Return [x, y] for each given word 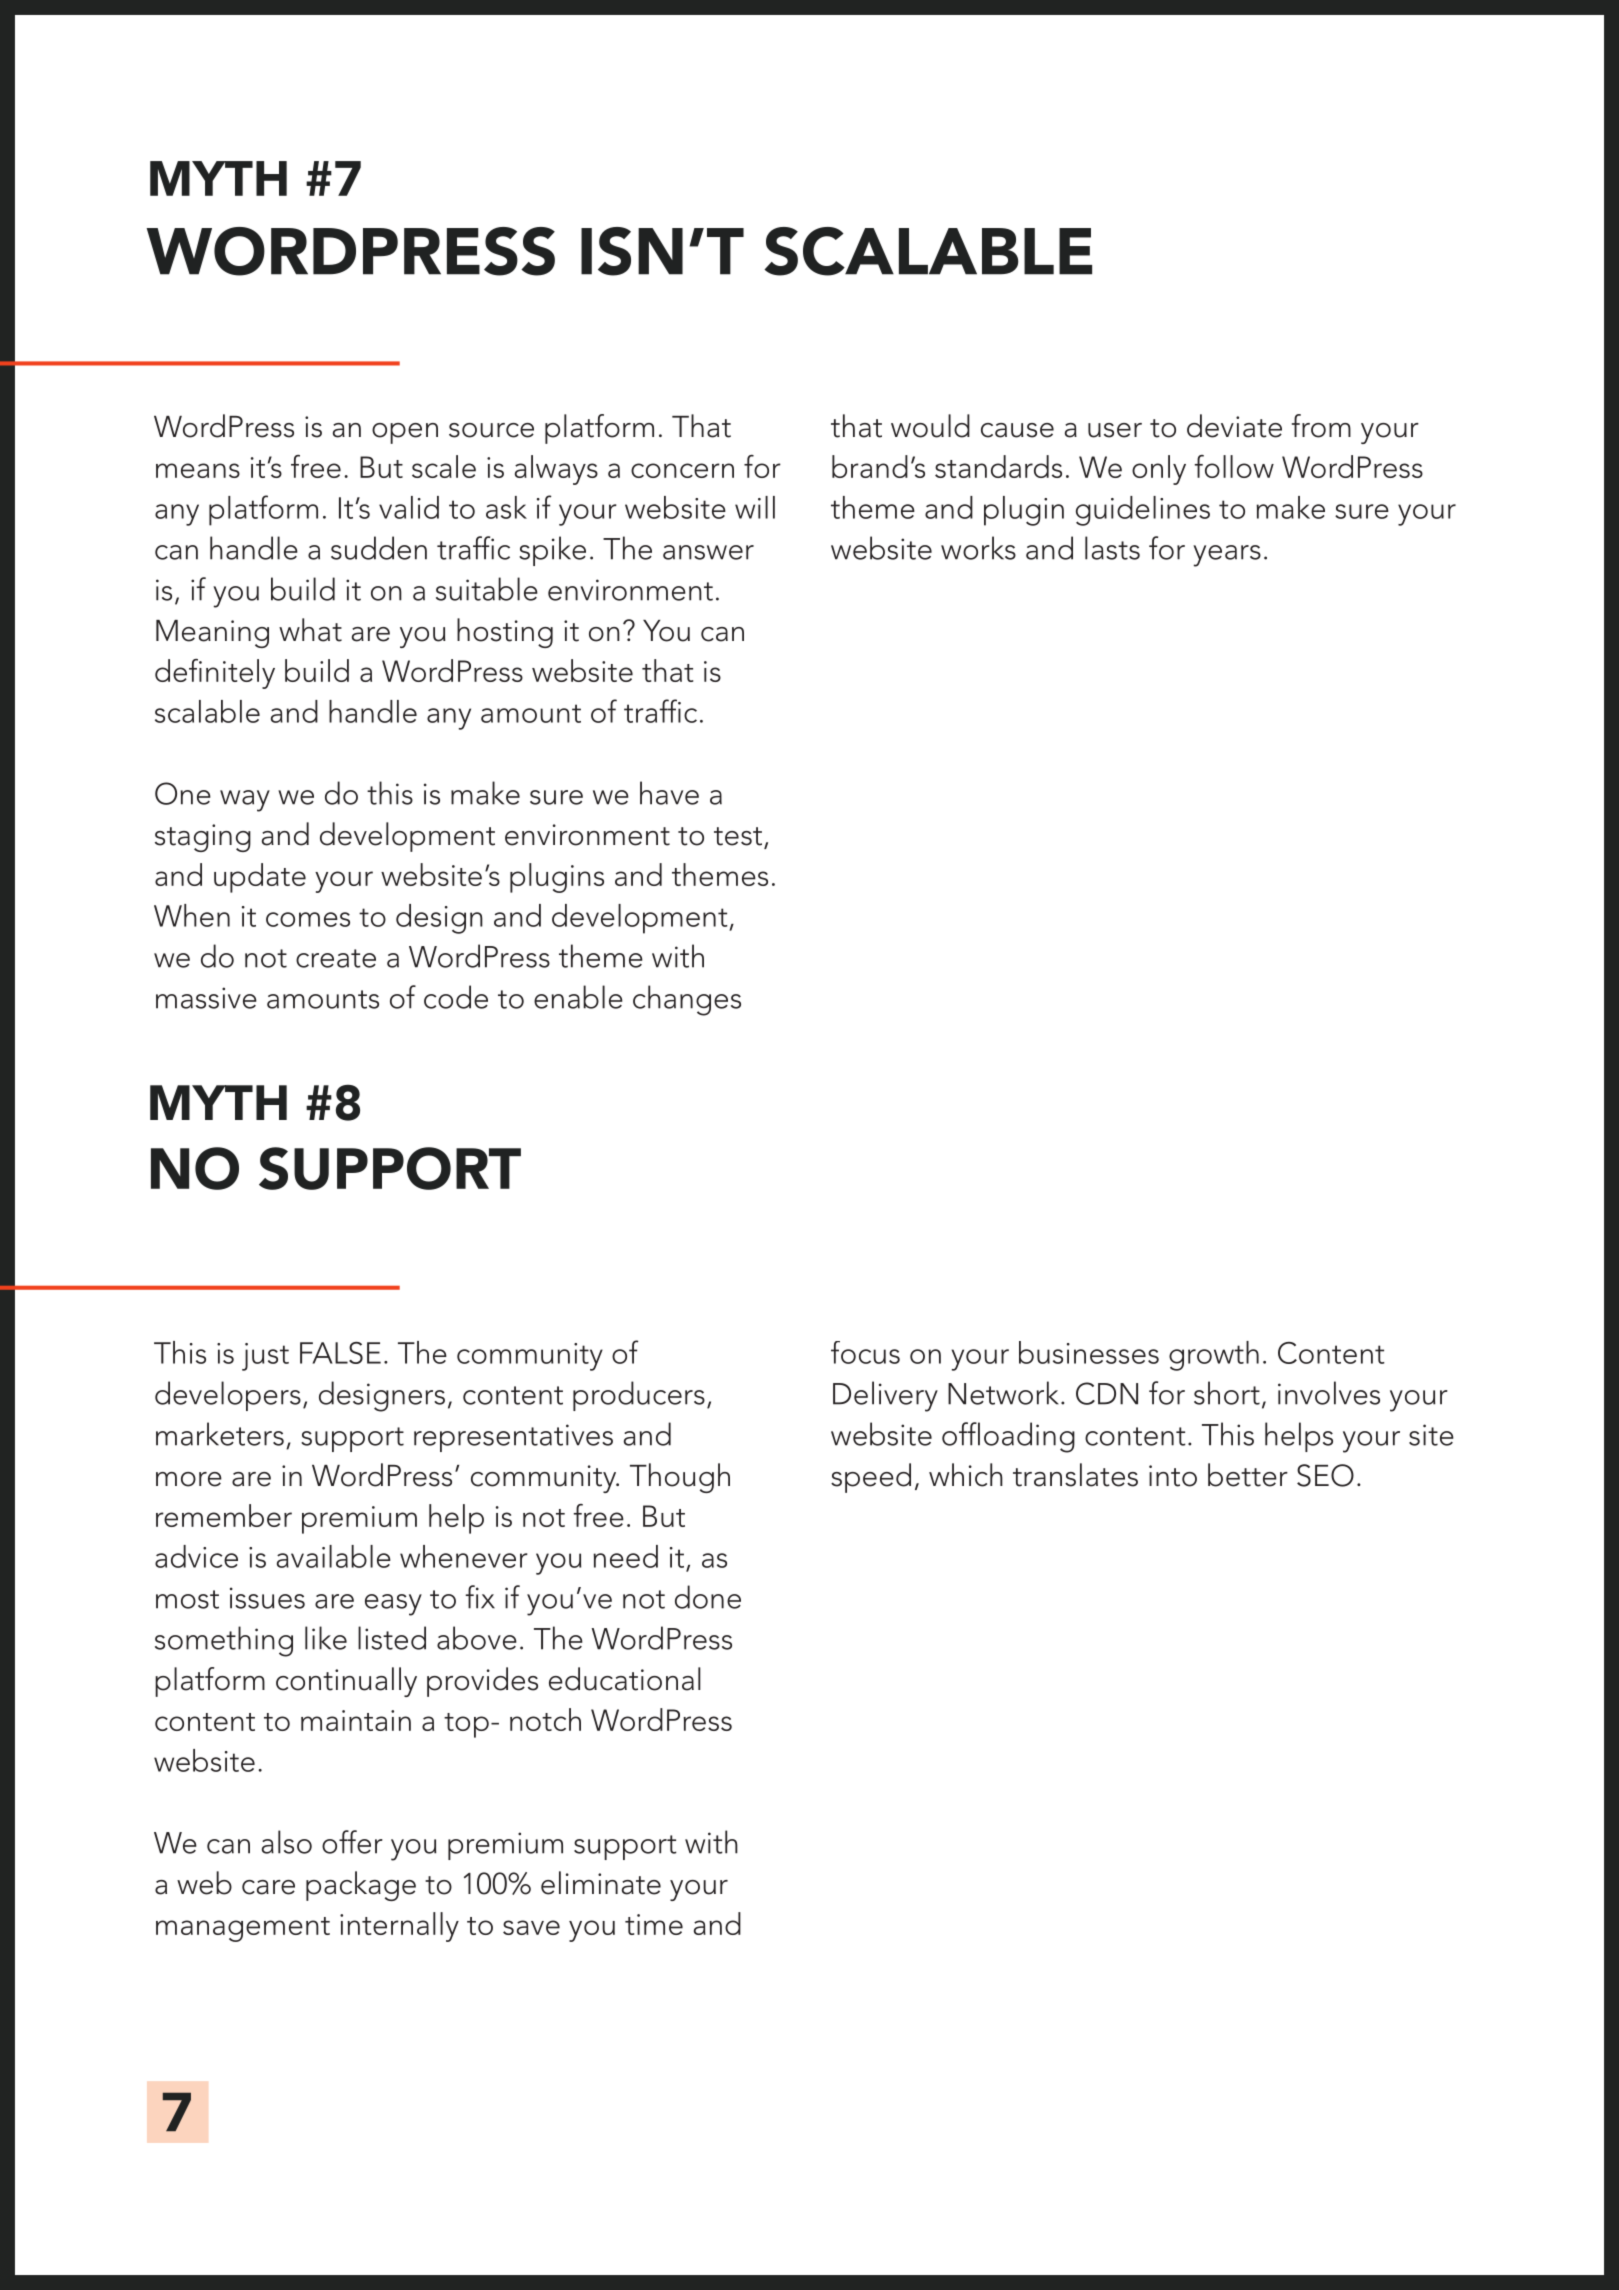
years [1227, 556]
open [405, 433]
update [260, 878]
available [334, 1556]
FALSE [340, 1353]
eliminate [601, 1883]
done [708, 1597]
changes [687, 1000]
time [654, 1924]
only [1159, 470]
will [755, 507]
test [739, 837]
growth [1214, 1356]
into [1173, 1476]
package [361, 1886]
